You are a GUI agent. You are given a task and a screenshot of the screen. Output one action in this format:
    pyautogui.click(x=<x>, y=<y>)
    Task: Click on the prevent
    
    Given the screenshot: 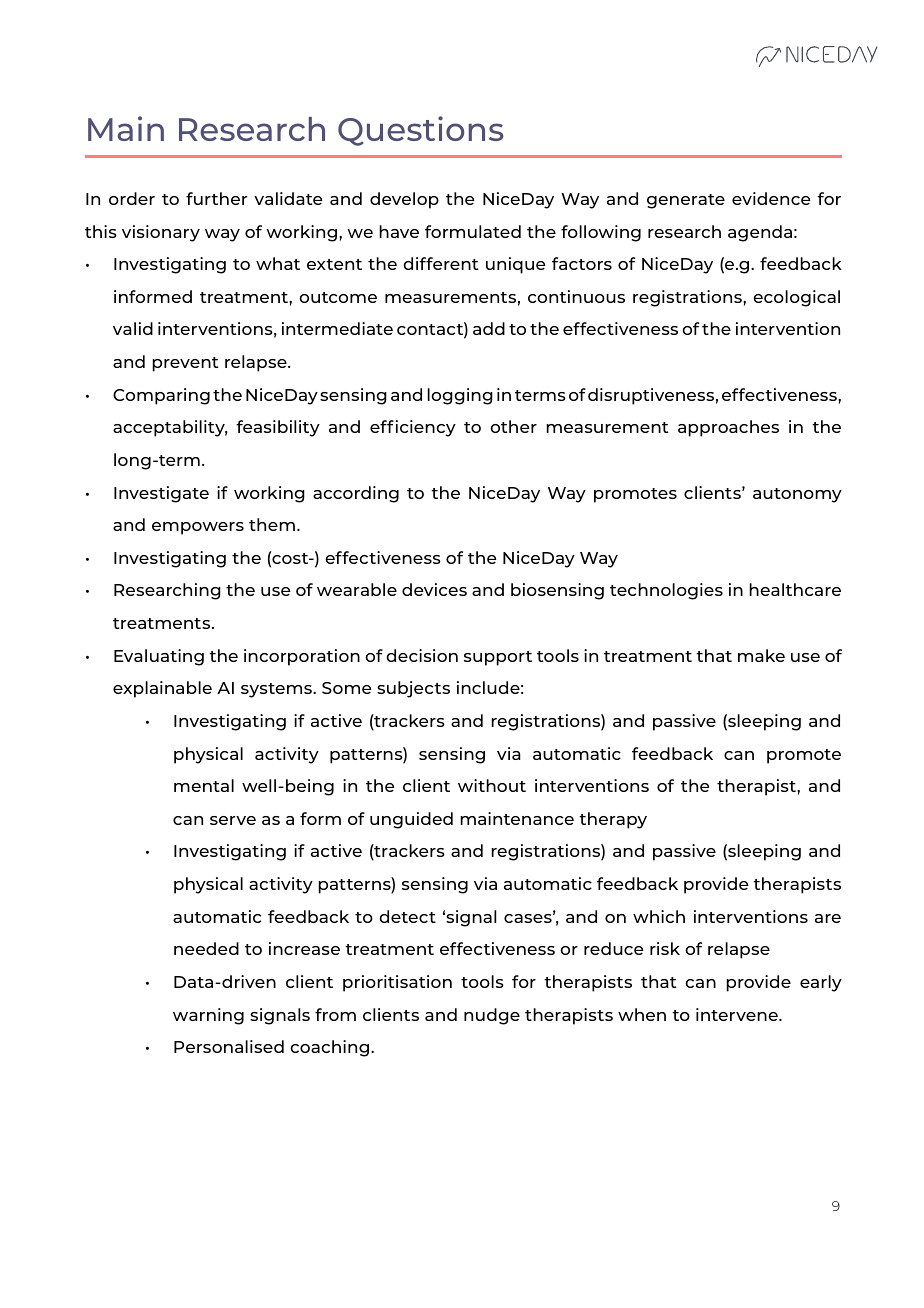 What is the action you would take?
    pyautogui.click(x=185, y=364)
